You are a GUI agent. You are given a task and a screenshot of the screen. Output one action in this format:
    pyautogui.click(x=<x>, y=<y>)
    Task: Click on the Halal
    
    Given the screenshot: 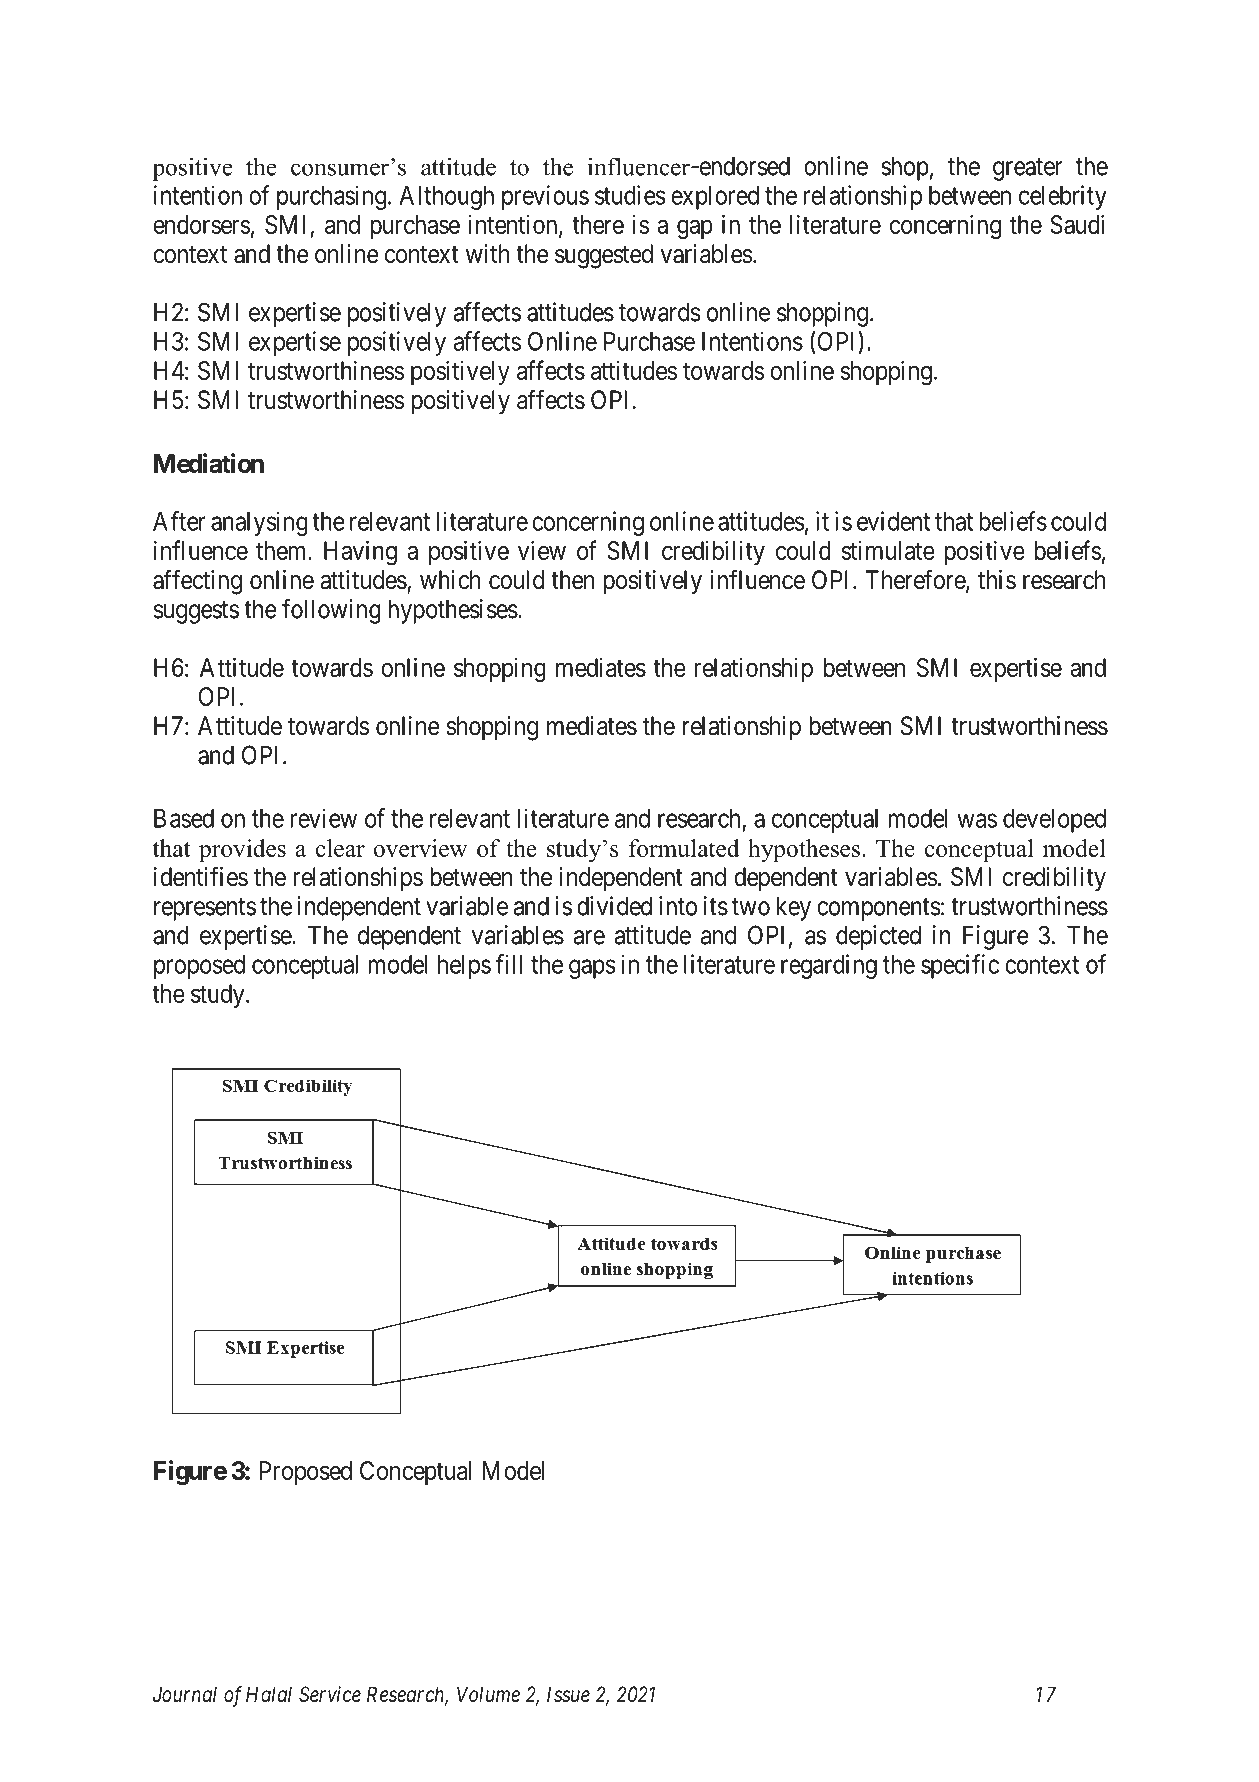 What is the action you would take?
    pyautogui.click(x=269, y=1694)
